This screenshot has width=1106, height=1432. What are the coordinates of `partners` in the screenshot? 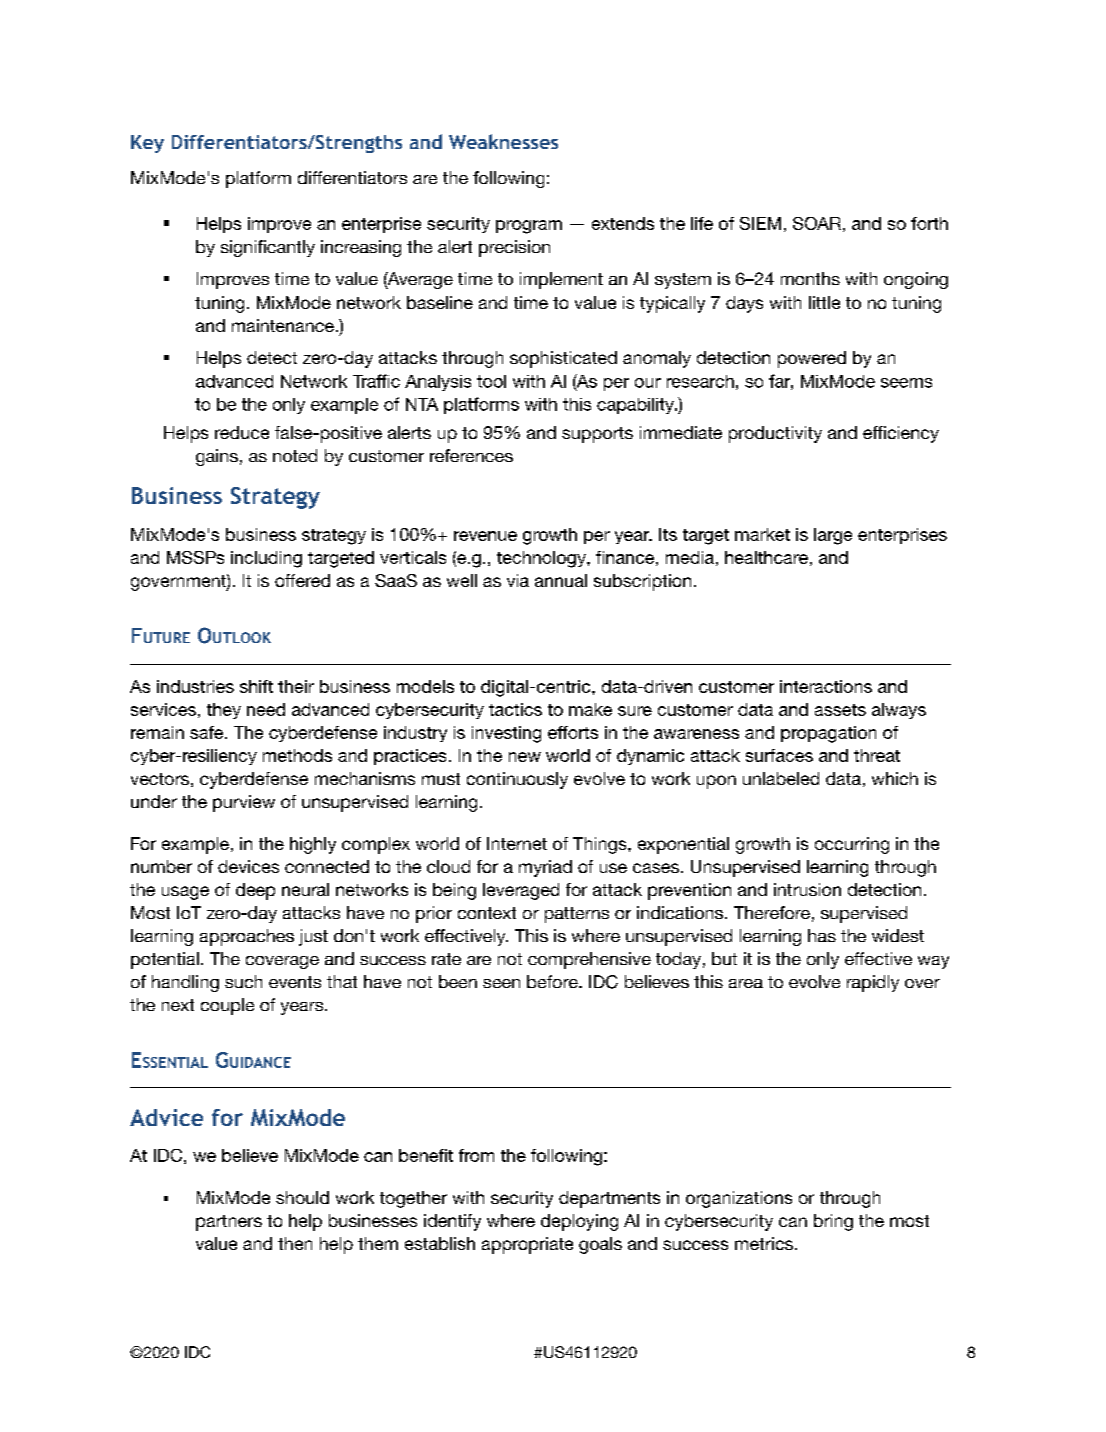 It's located at (229, 1223).
